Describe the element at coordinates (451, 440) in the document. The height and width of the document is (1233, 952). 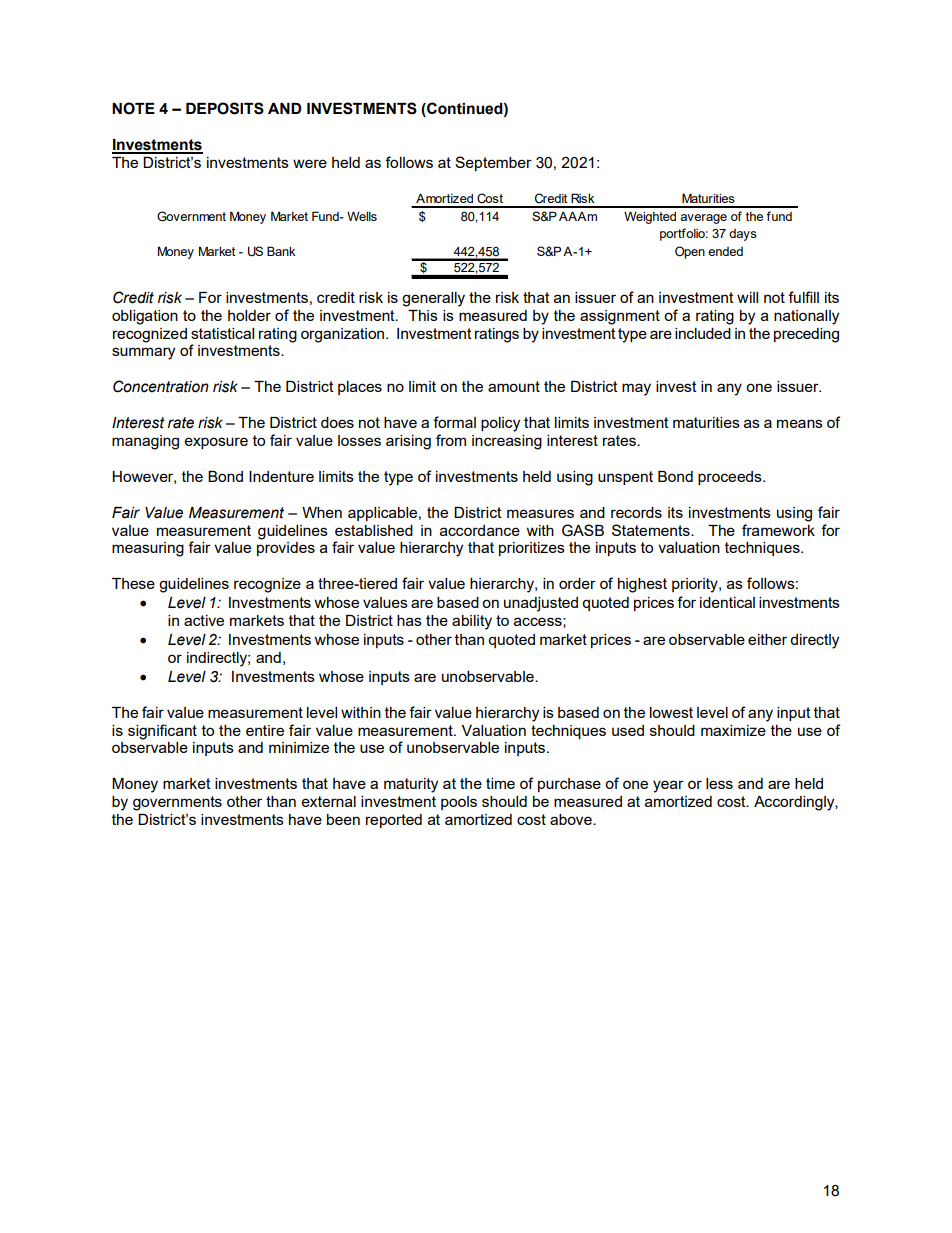
I see `from` at that location.
